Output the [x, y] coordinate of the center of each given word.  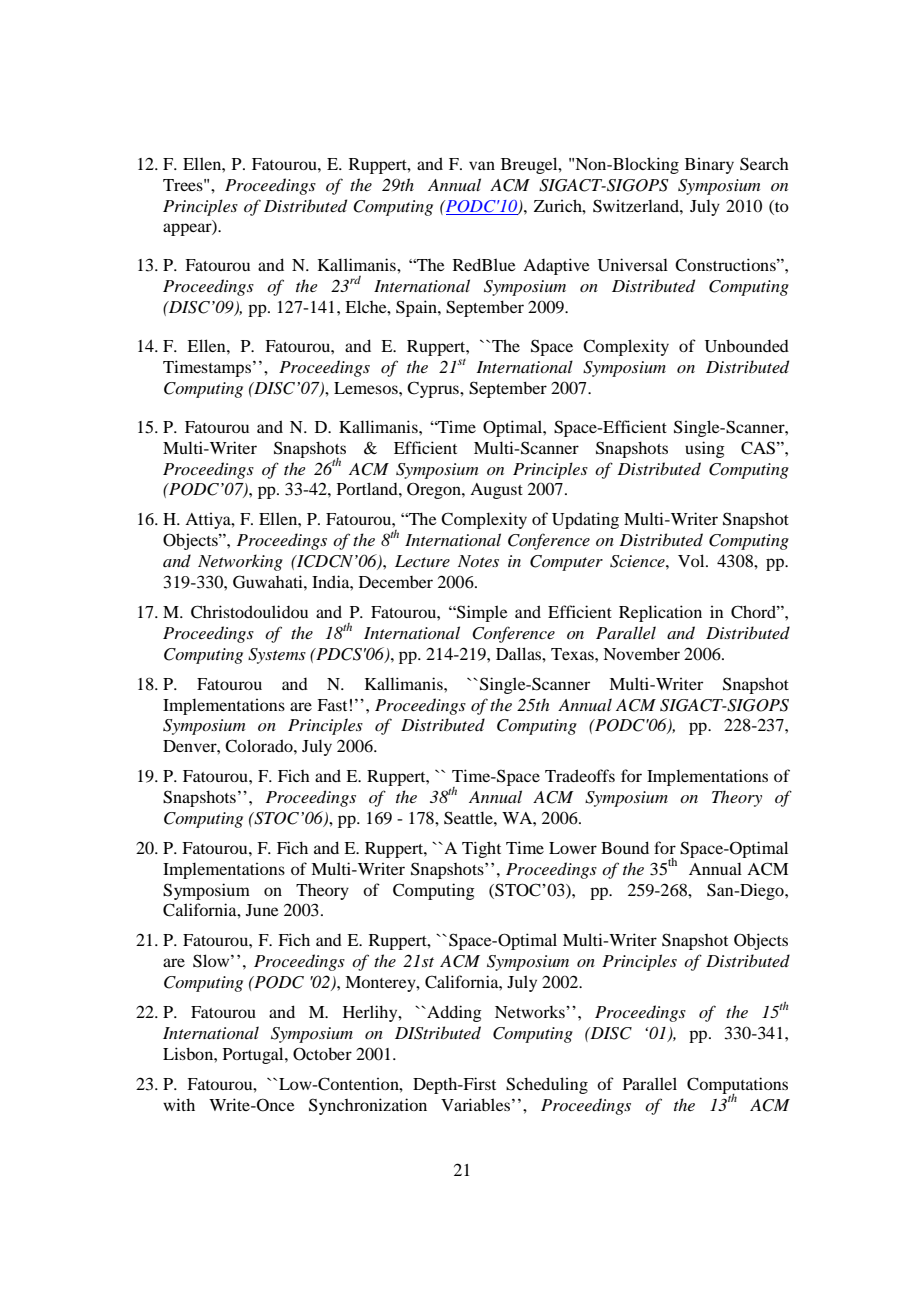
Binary [709, 165]
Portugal [254, 1055]
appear [188, 229]
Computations [737, 1086]
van [482, 165]
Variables [475, 1104]
